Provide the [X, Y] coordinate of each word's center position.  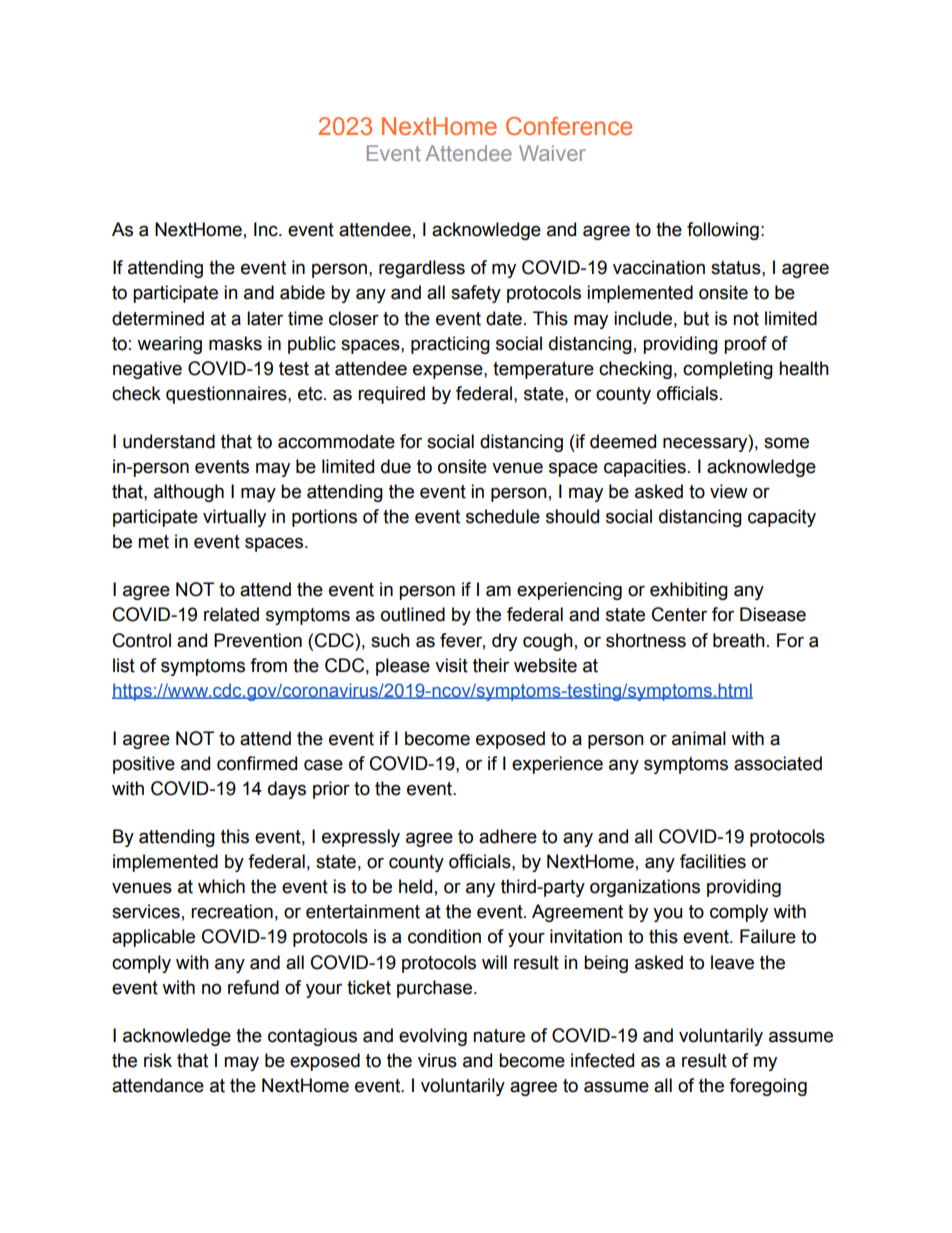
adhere [508, 836]
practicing [450, 345]
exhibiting [689, 591]
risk [158, 1060]
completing [728, 370]
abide [302, 292]
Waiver [552, 153]
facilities [713, 861]
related [231, 614]
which [221, 886]
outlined [413, 614]
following [723, 231]
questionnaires [227, 395]
